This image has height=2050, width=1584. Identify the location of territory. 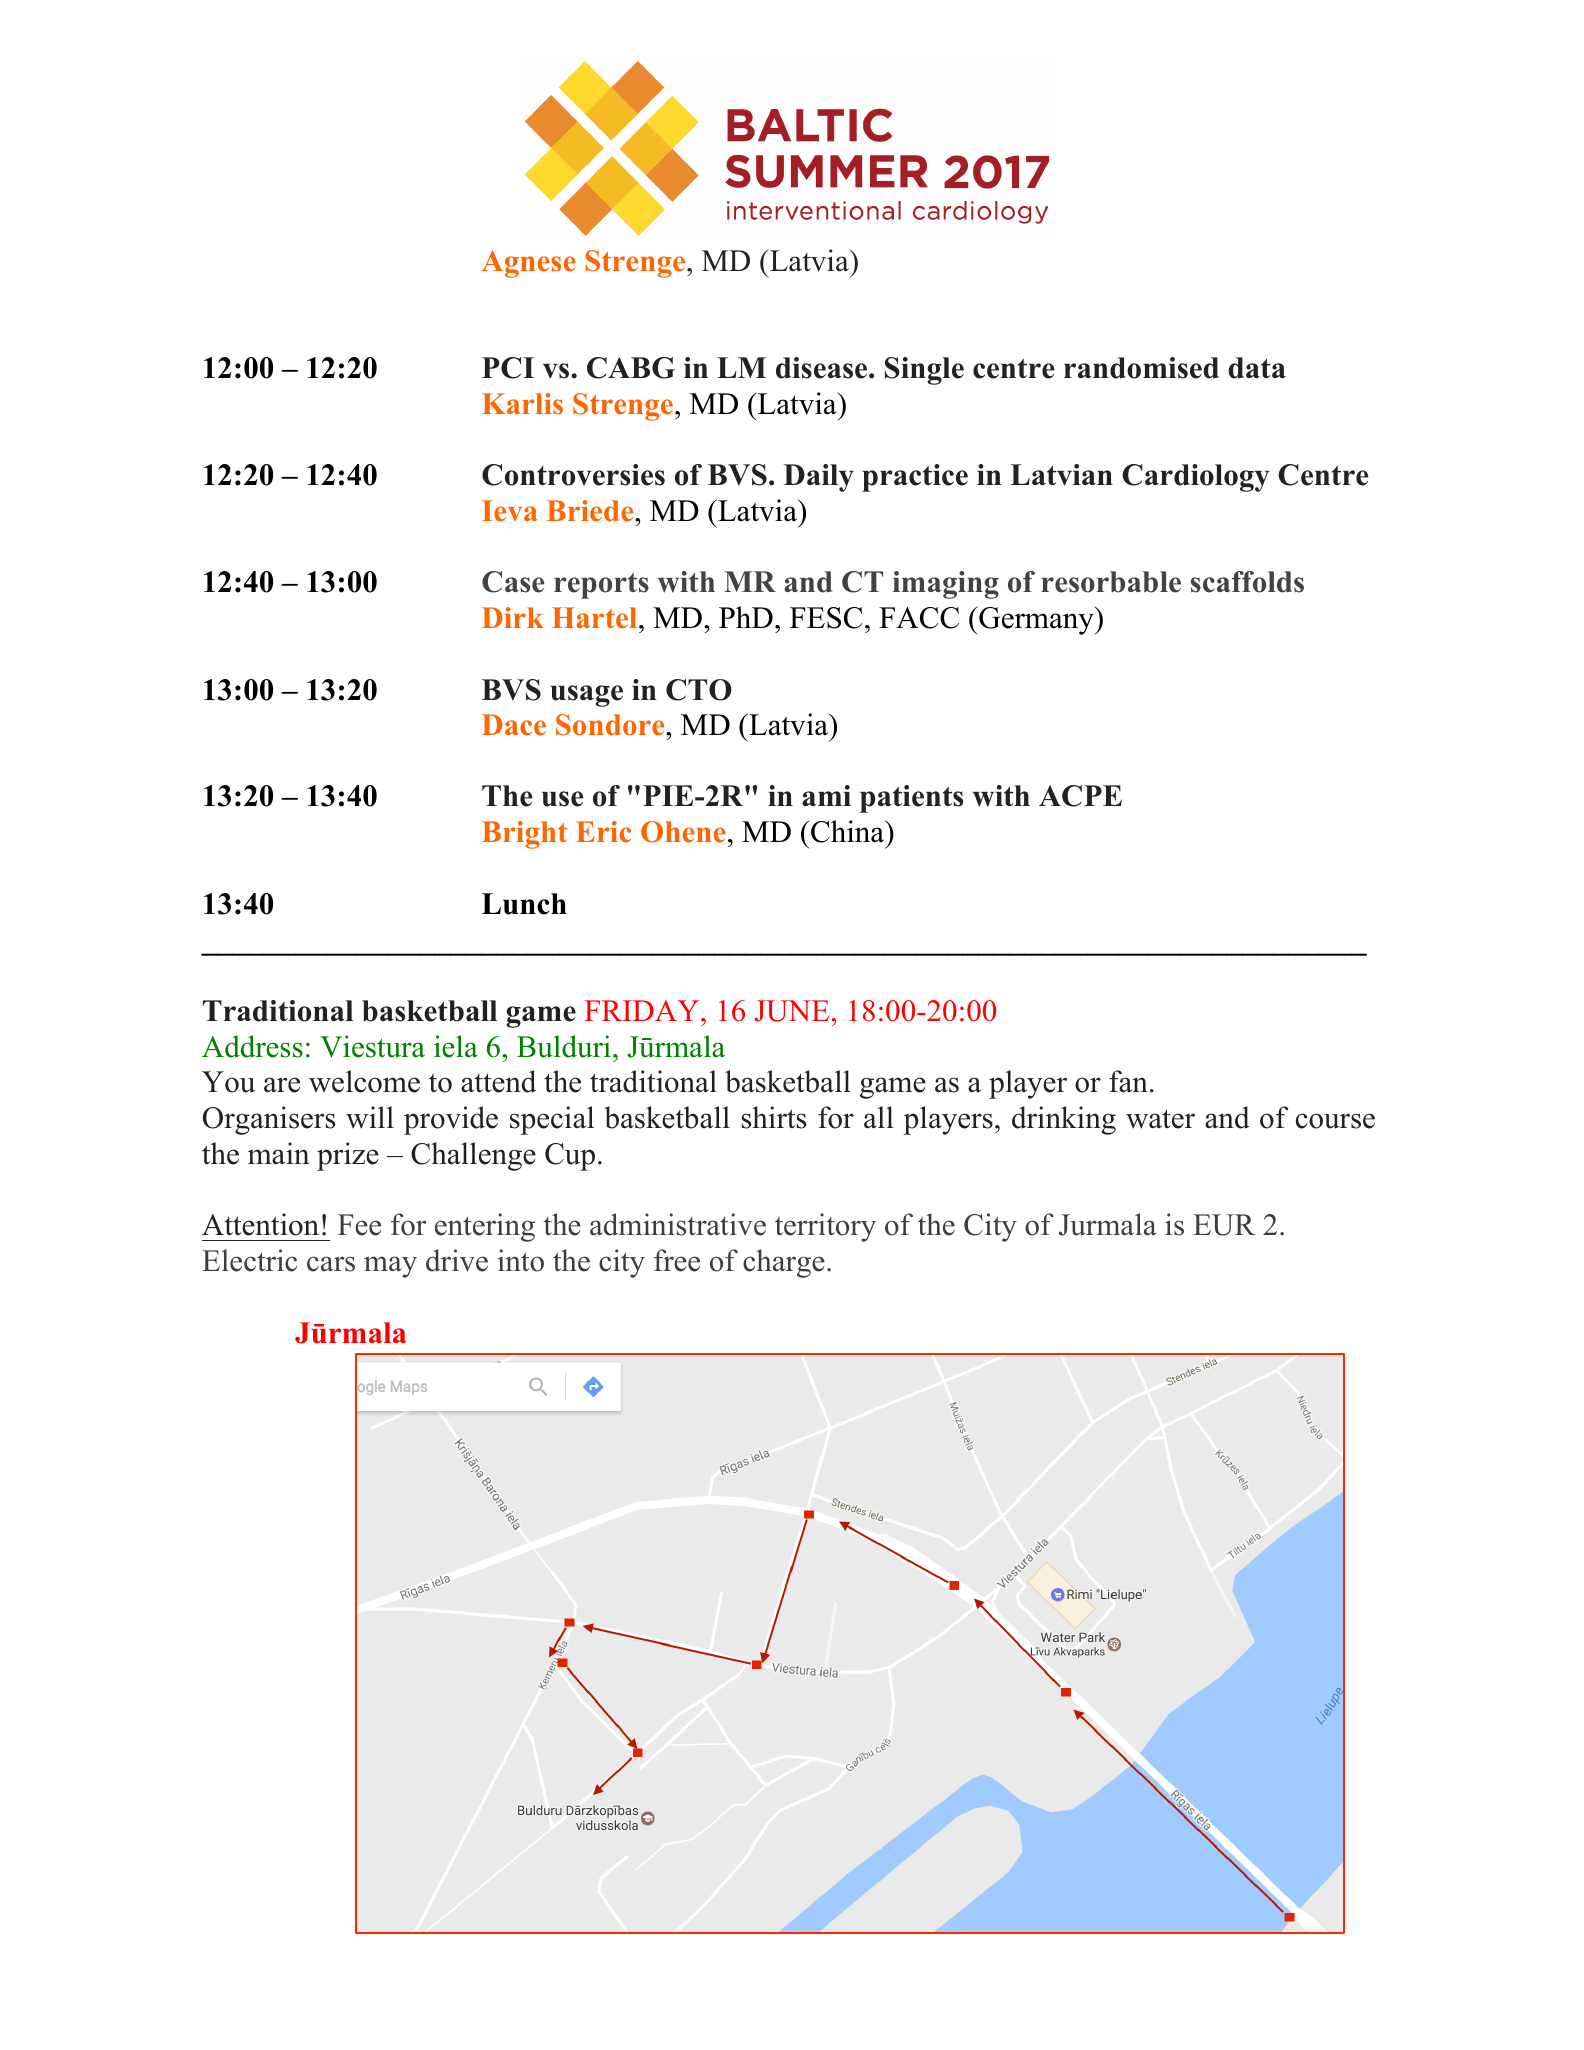
(825, 1227).
